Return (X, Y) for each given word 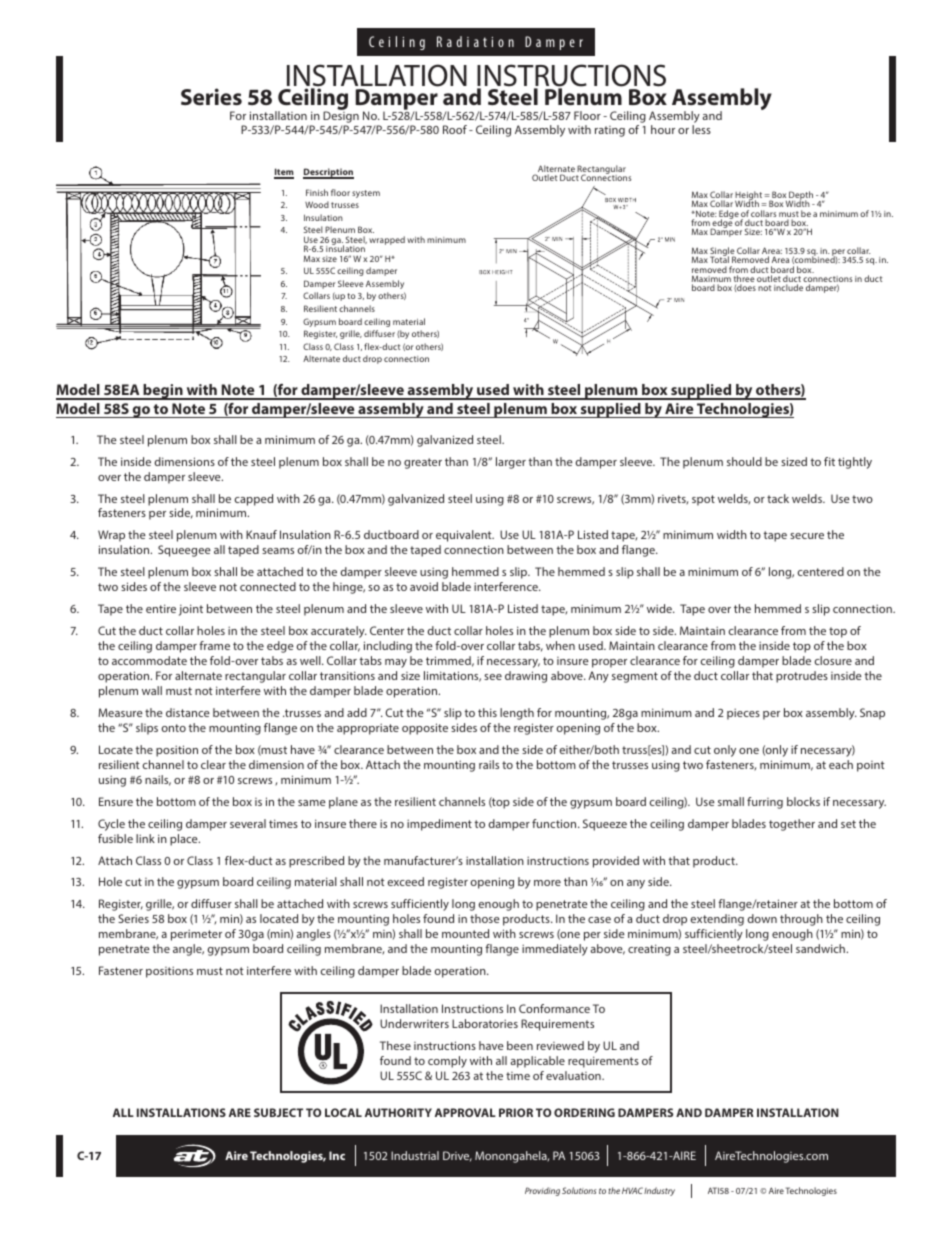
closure (833, 660)
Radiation (475, 41)
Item (284, 173)
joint (191, 610)
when (560, 645)
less (701, 129)
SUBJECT (278, 1112)
